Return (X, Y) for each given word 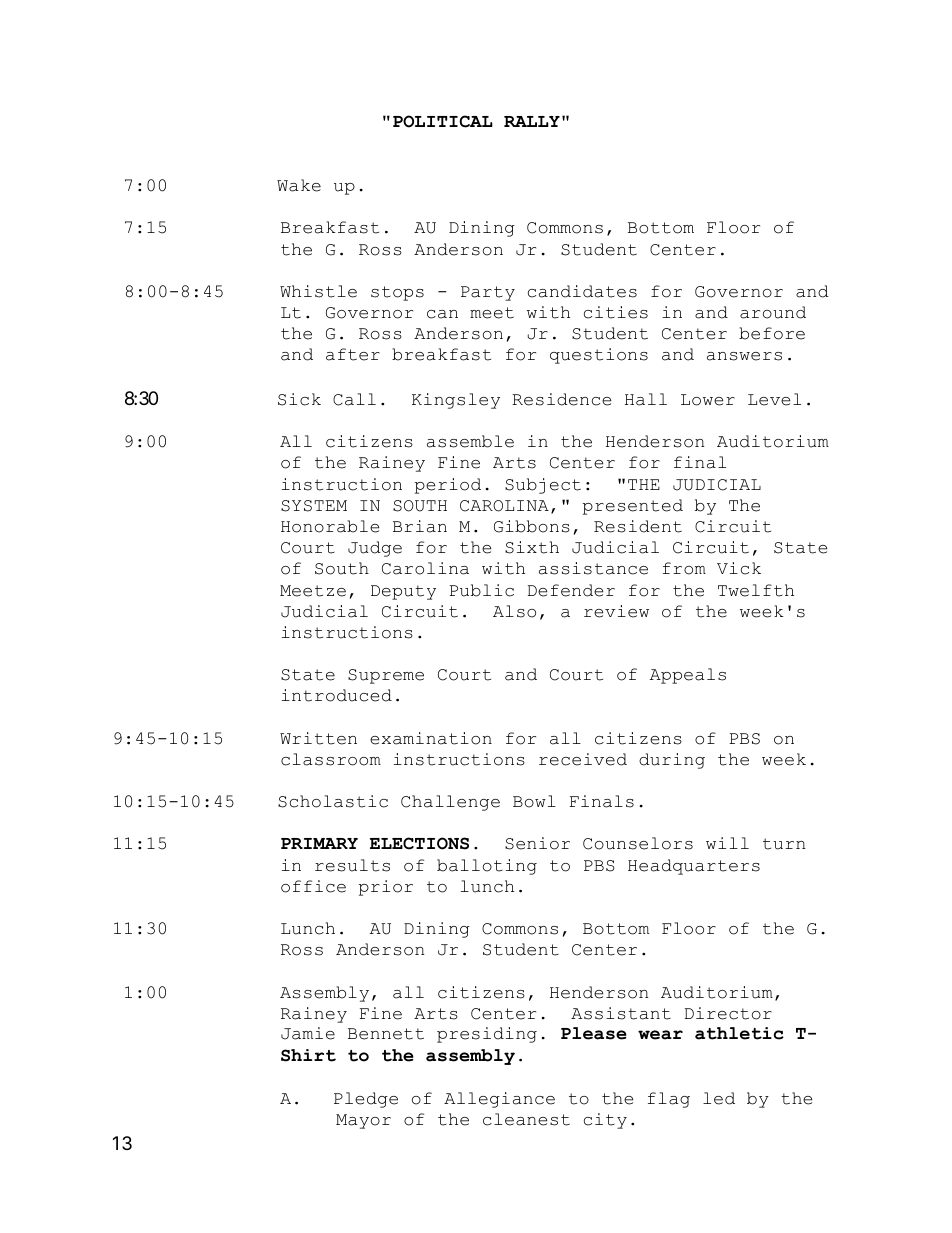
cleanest (526, 1119)
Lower (708, 400)
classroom (331, 759)
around (773, 312)
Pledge (366, 1100)
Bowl (534, 801)
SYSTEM (314, 506)
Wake (299, 185)
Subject (543, 486)
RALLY (532, 121)
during (672, 761)
